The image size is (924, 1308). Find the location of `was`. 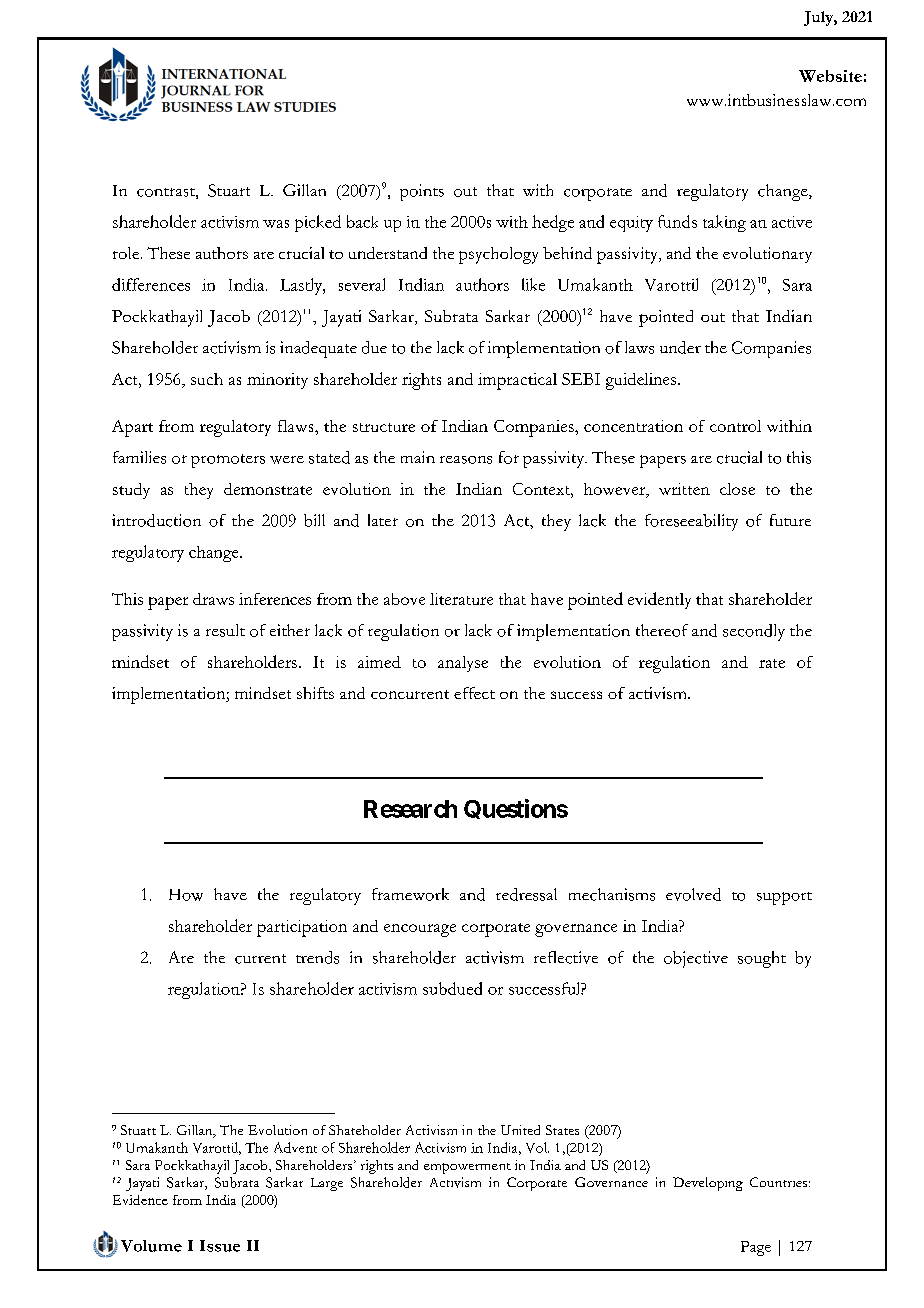

was is located at coordinates (276, 224).
